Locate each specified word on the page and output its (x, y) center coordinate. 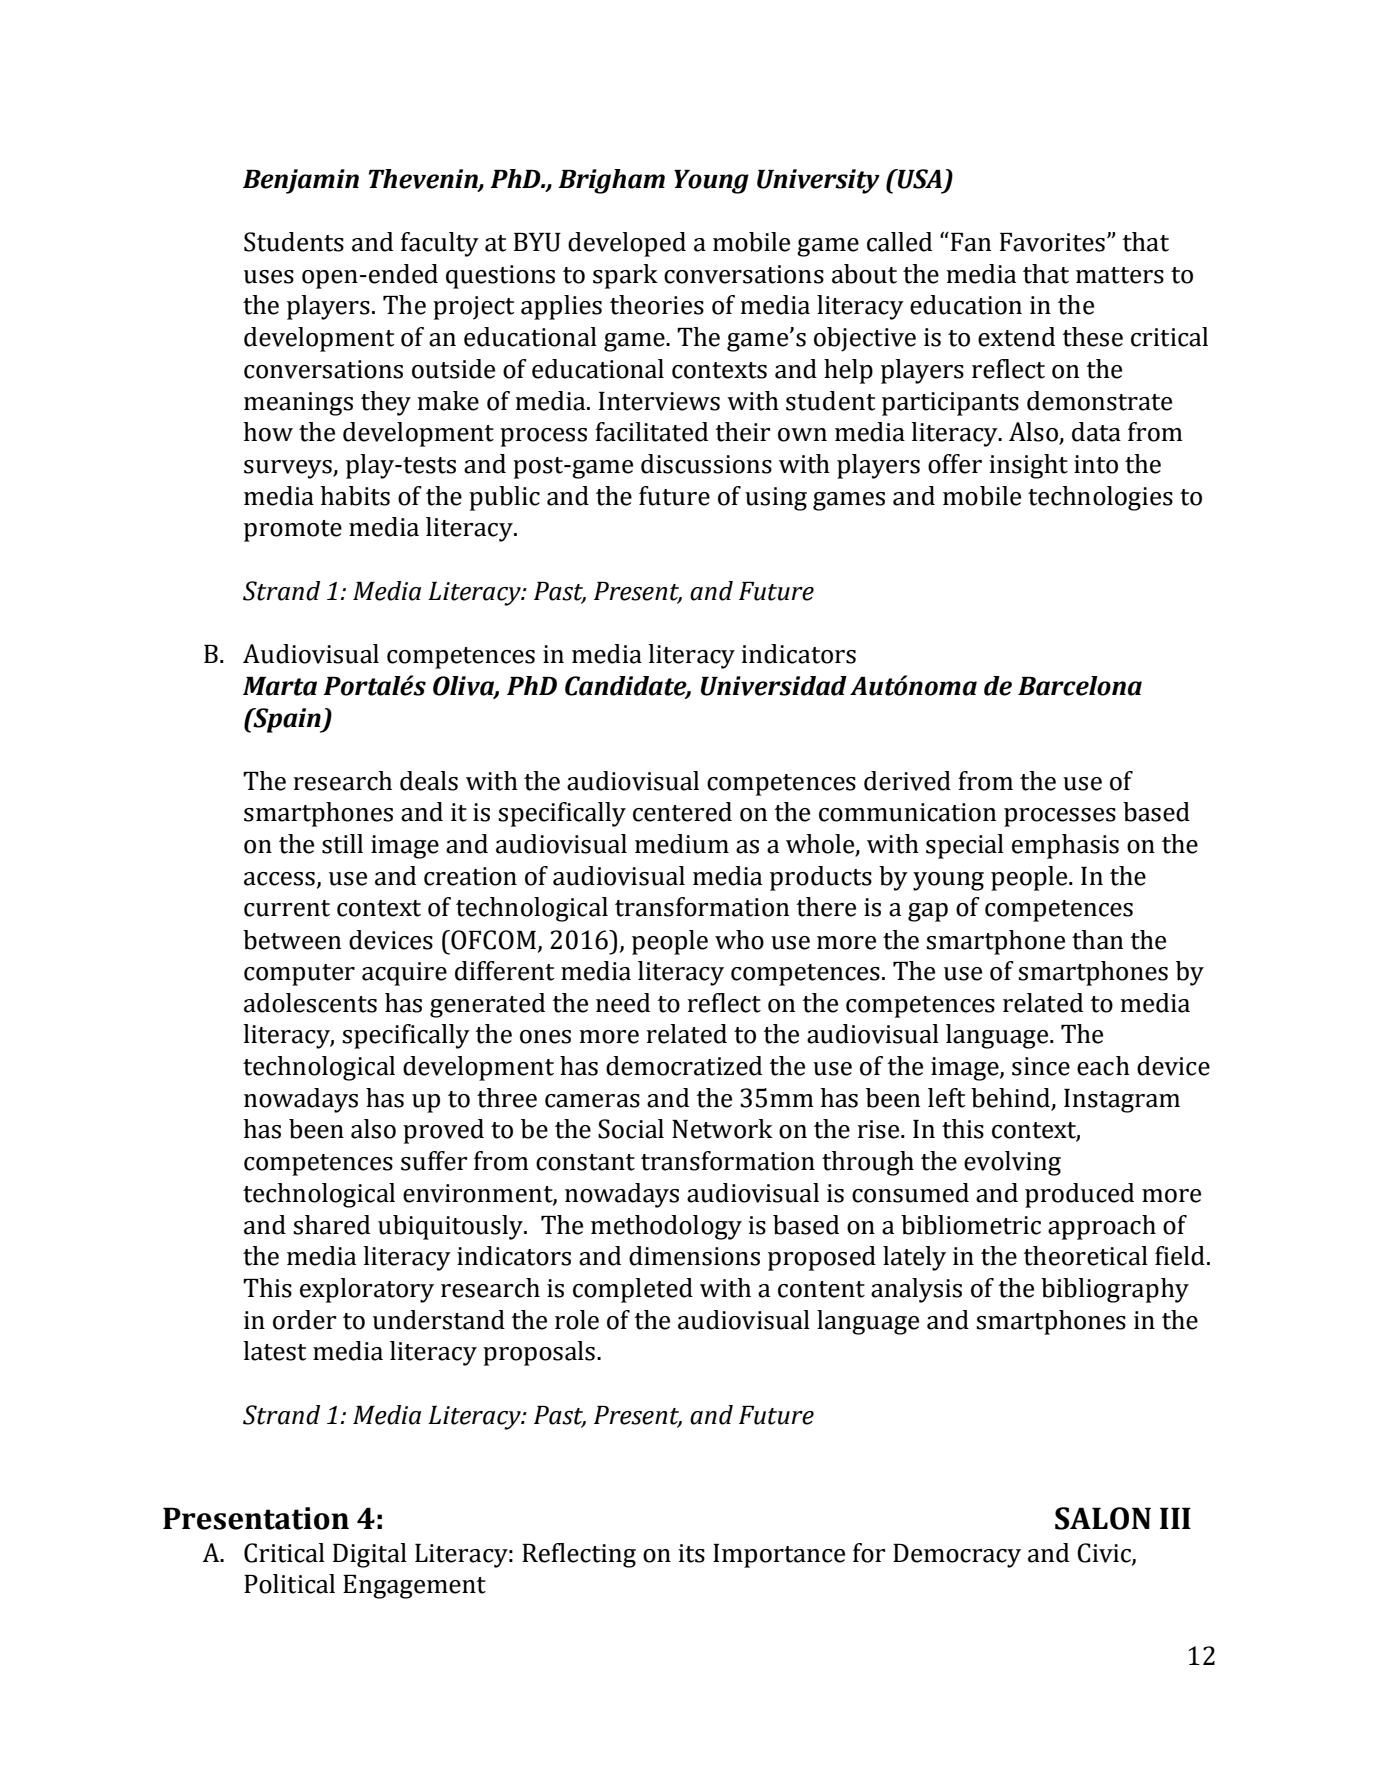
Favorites (1052, 242)
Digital (370, 1555)
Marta (280, 686)
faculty (440, 244)
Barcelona (1080, 686)
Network (722, 1129)
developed (627, 244)
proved (443, 1131)
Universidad (774, 686)
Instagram (1122, 1101)
